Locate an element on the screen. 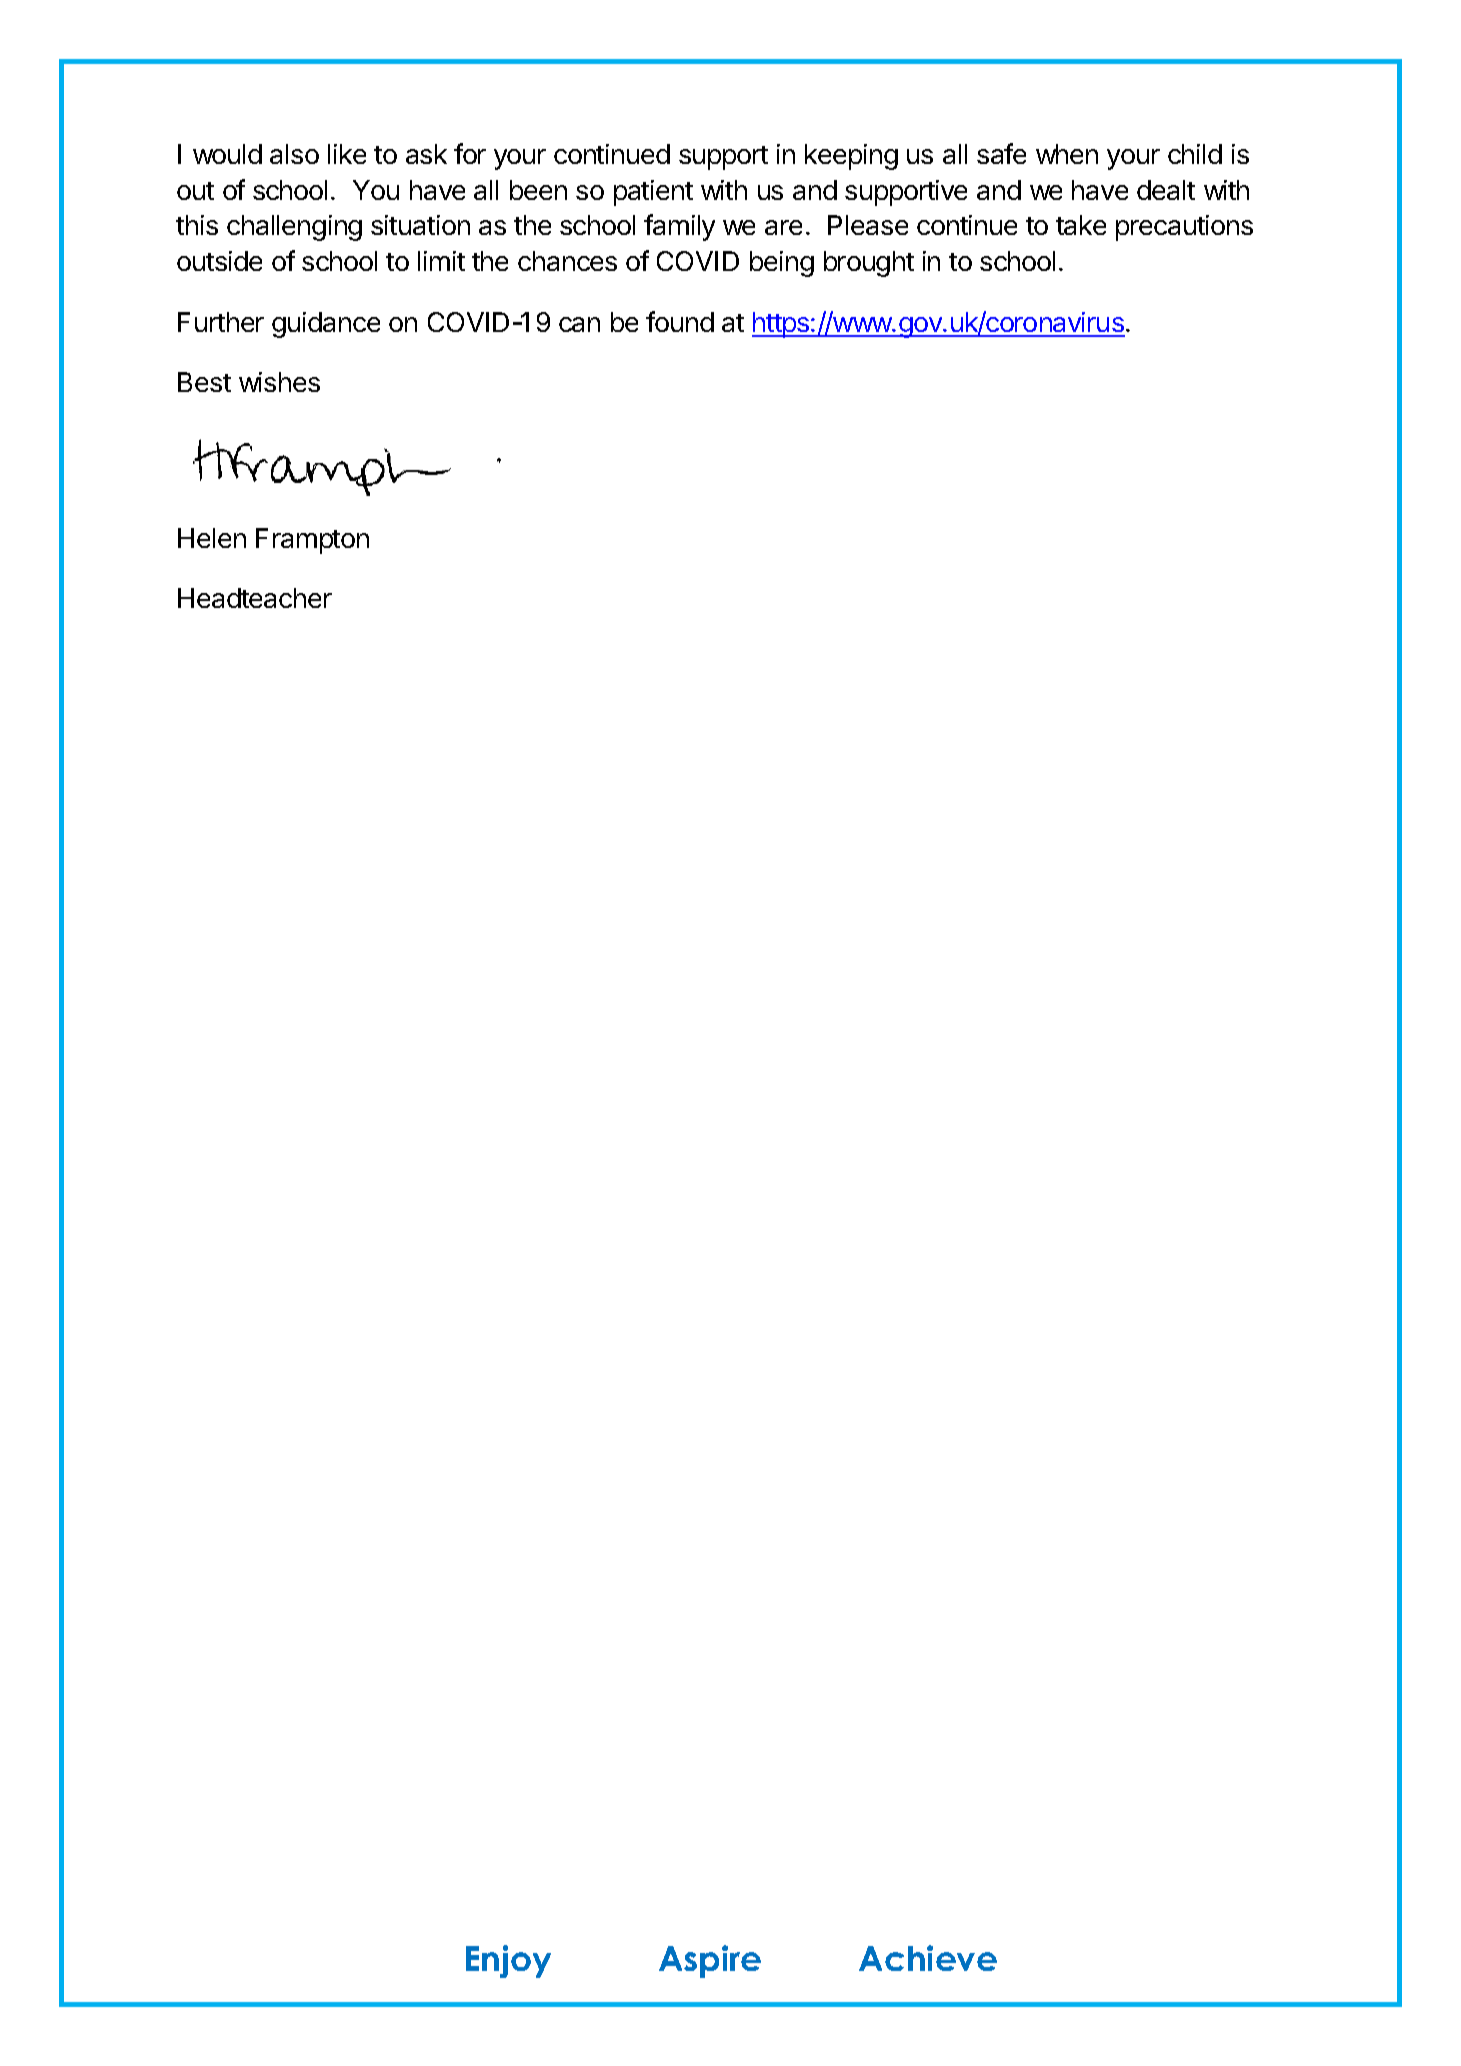 The width and height of the screenshot is (1461, 2066). take is located at coordinates (1081, 225).
